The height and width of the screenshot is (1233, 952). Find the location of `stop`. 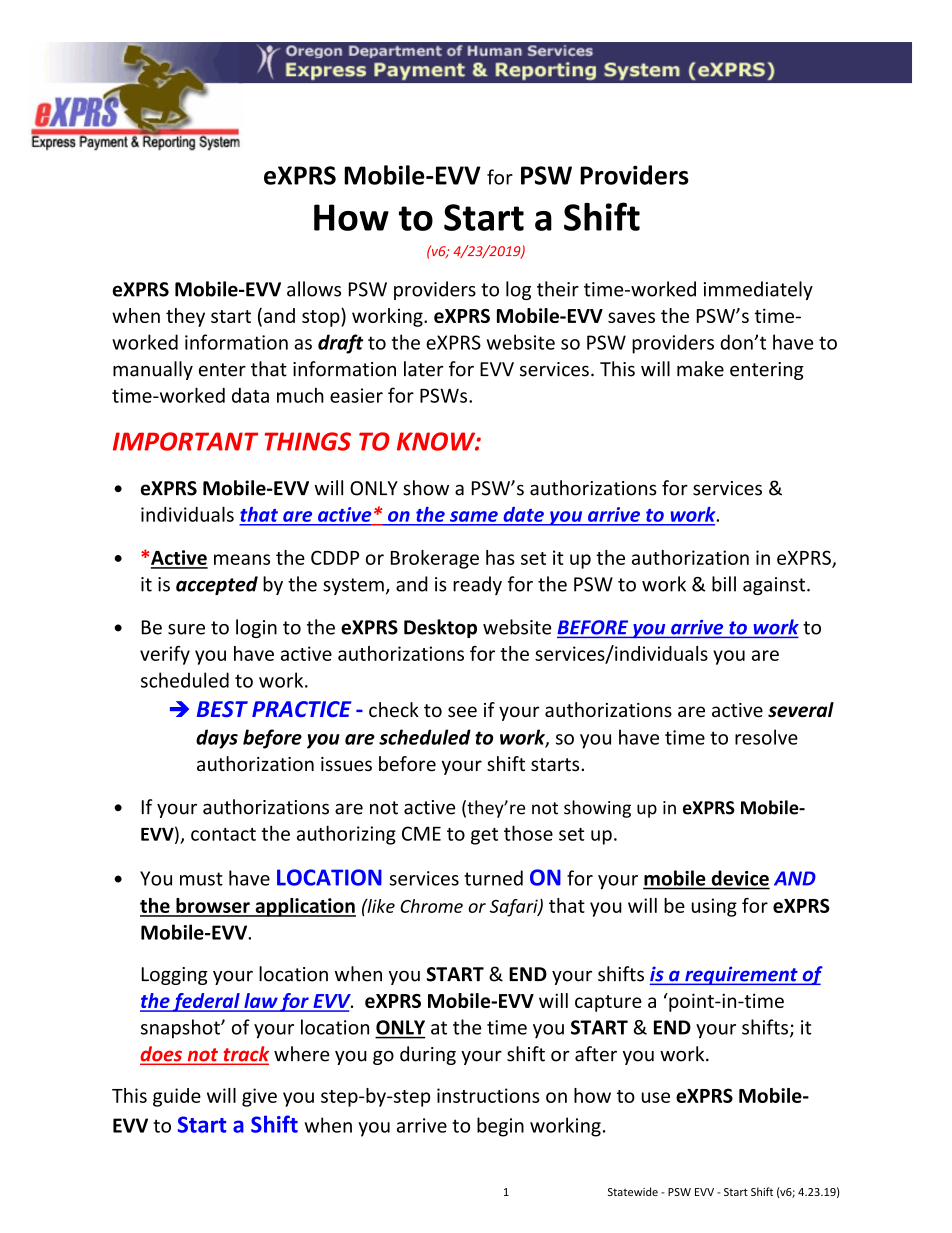

stop is located at coordinates (322, 317).
